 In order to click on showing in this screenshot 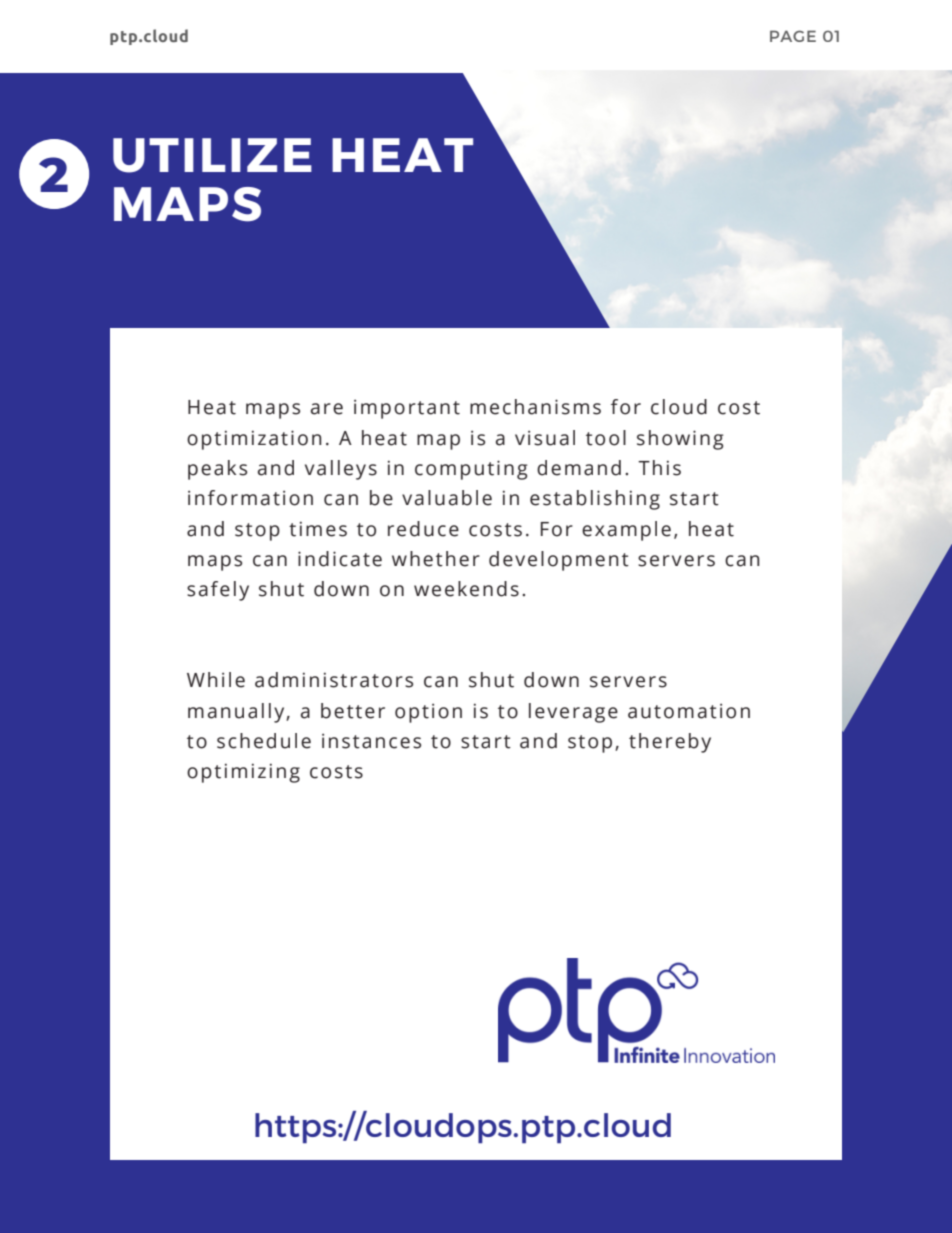, I will do `click(680, 440)`.
